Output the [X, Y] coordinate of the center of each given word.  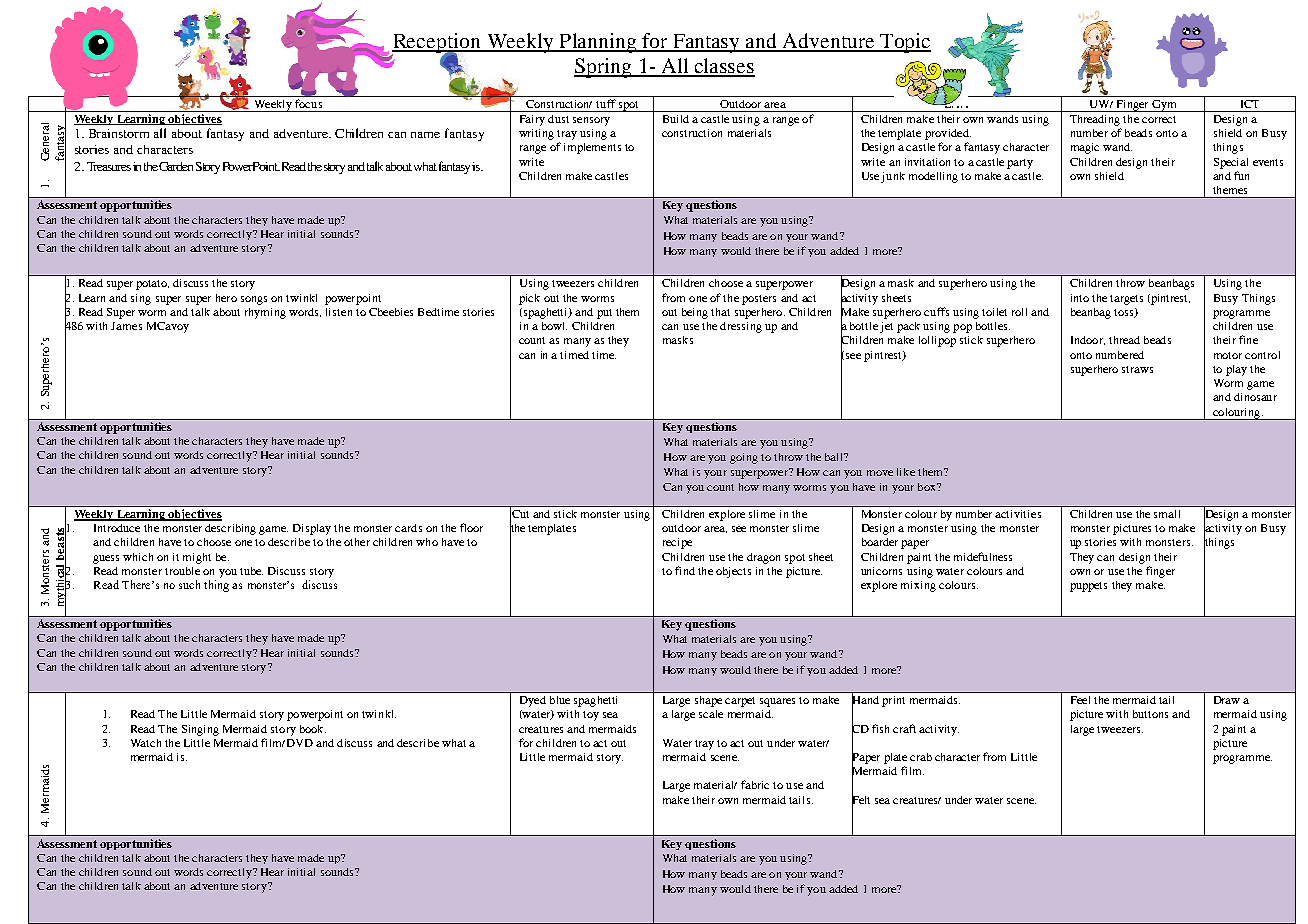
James [126, 326]
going [744, 458]
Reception [437, 44]
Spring [604, 68]
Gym [1164, 106]
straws [1137, 369]
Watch [146, 743]
